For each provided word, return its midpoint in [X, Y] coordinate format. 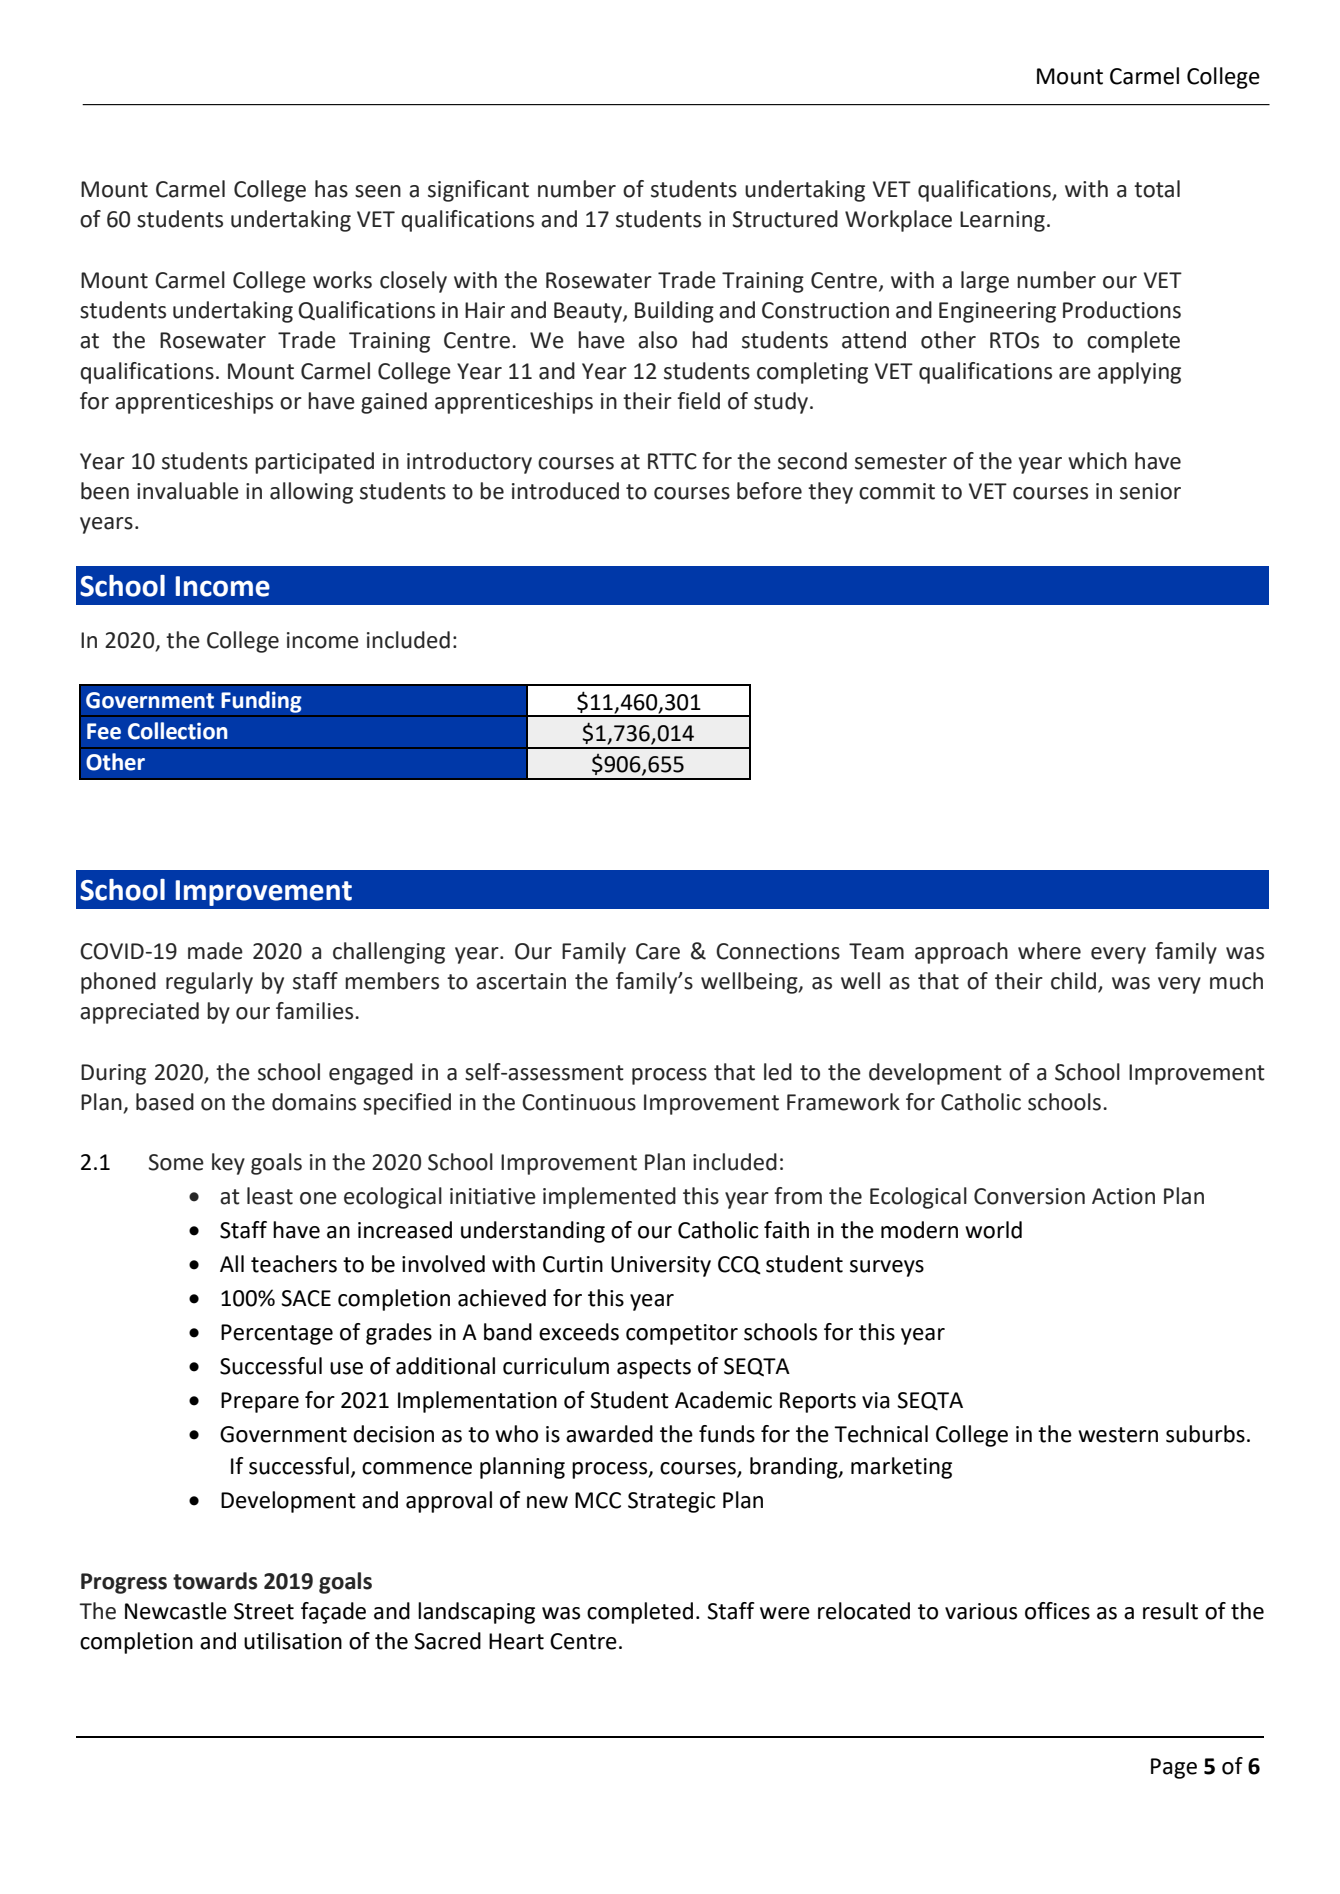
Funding [261, 702]
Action [1123, 1196]
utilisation [293, 1641]
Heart [516, 1641]
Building [674, 312]
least [270, 1196]
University [661, 1266]
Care [658, 951]
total [1157, 189]
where [1049, 951]
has [331, 189]
